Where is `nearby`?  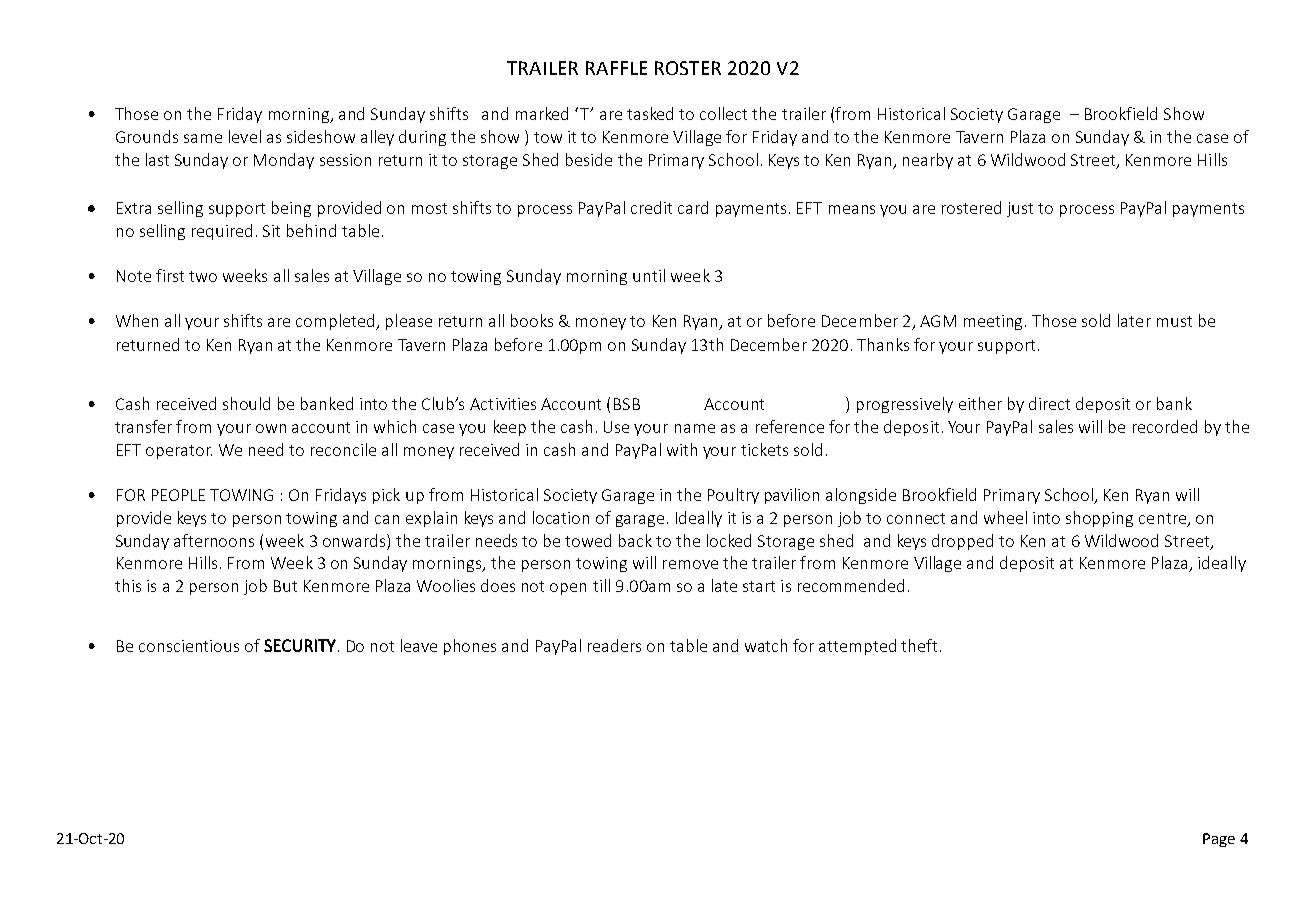
nearby is located at coordinates (928, 161).
